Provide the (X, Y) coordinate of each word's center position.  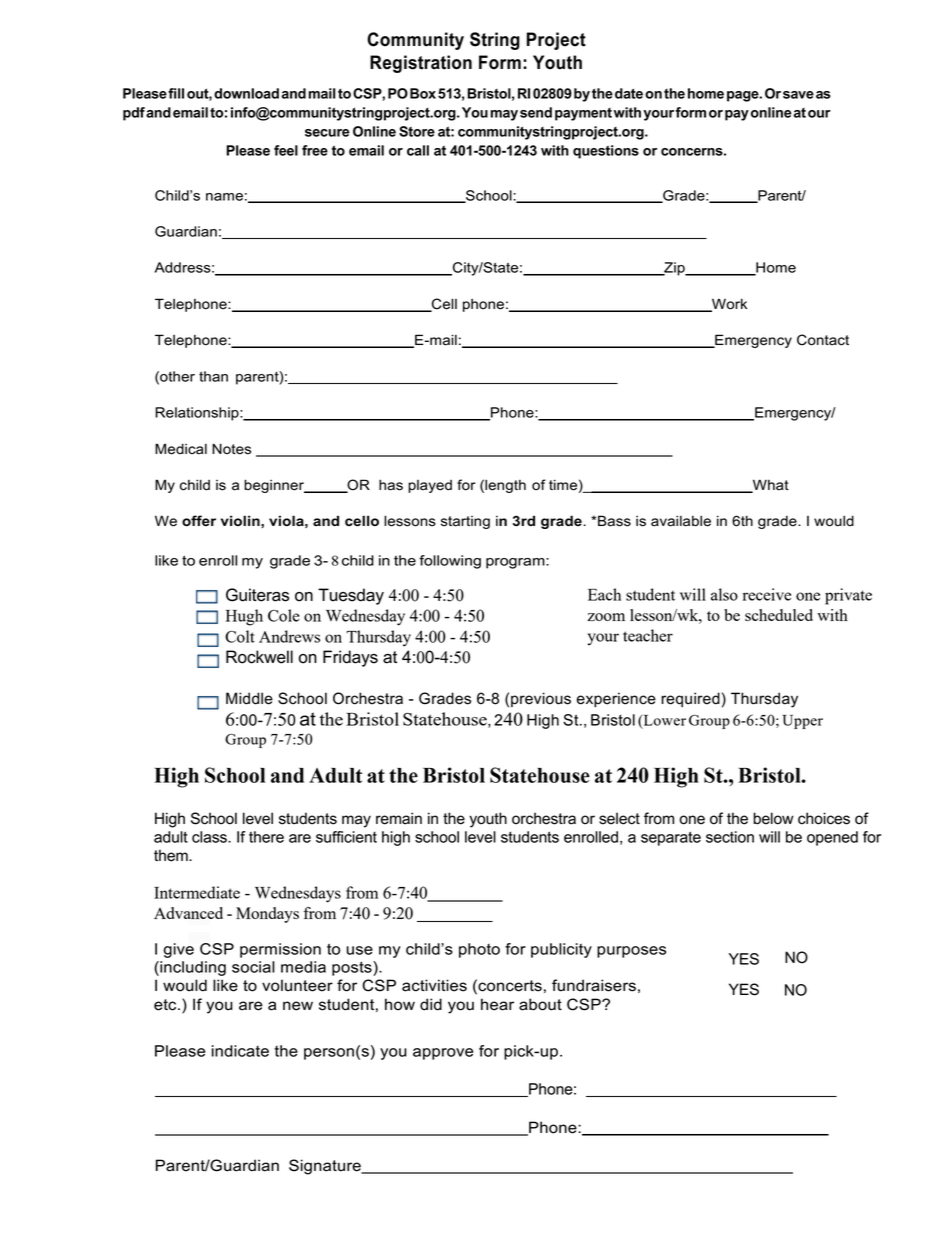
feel (286, 150)
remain (399, 818)
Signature (326, 1167)
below (773, 818)
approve (443, 1054)
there (266, 837)
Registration (421, 64)
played (430, 486)
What (769, 486)
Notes (231, 449)
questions (606, 152)
